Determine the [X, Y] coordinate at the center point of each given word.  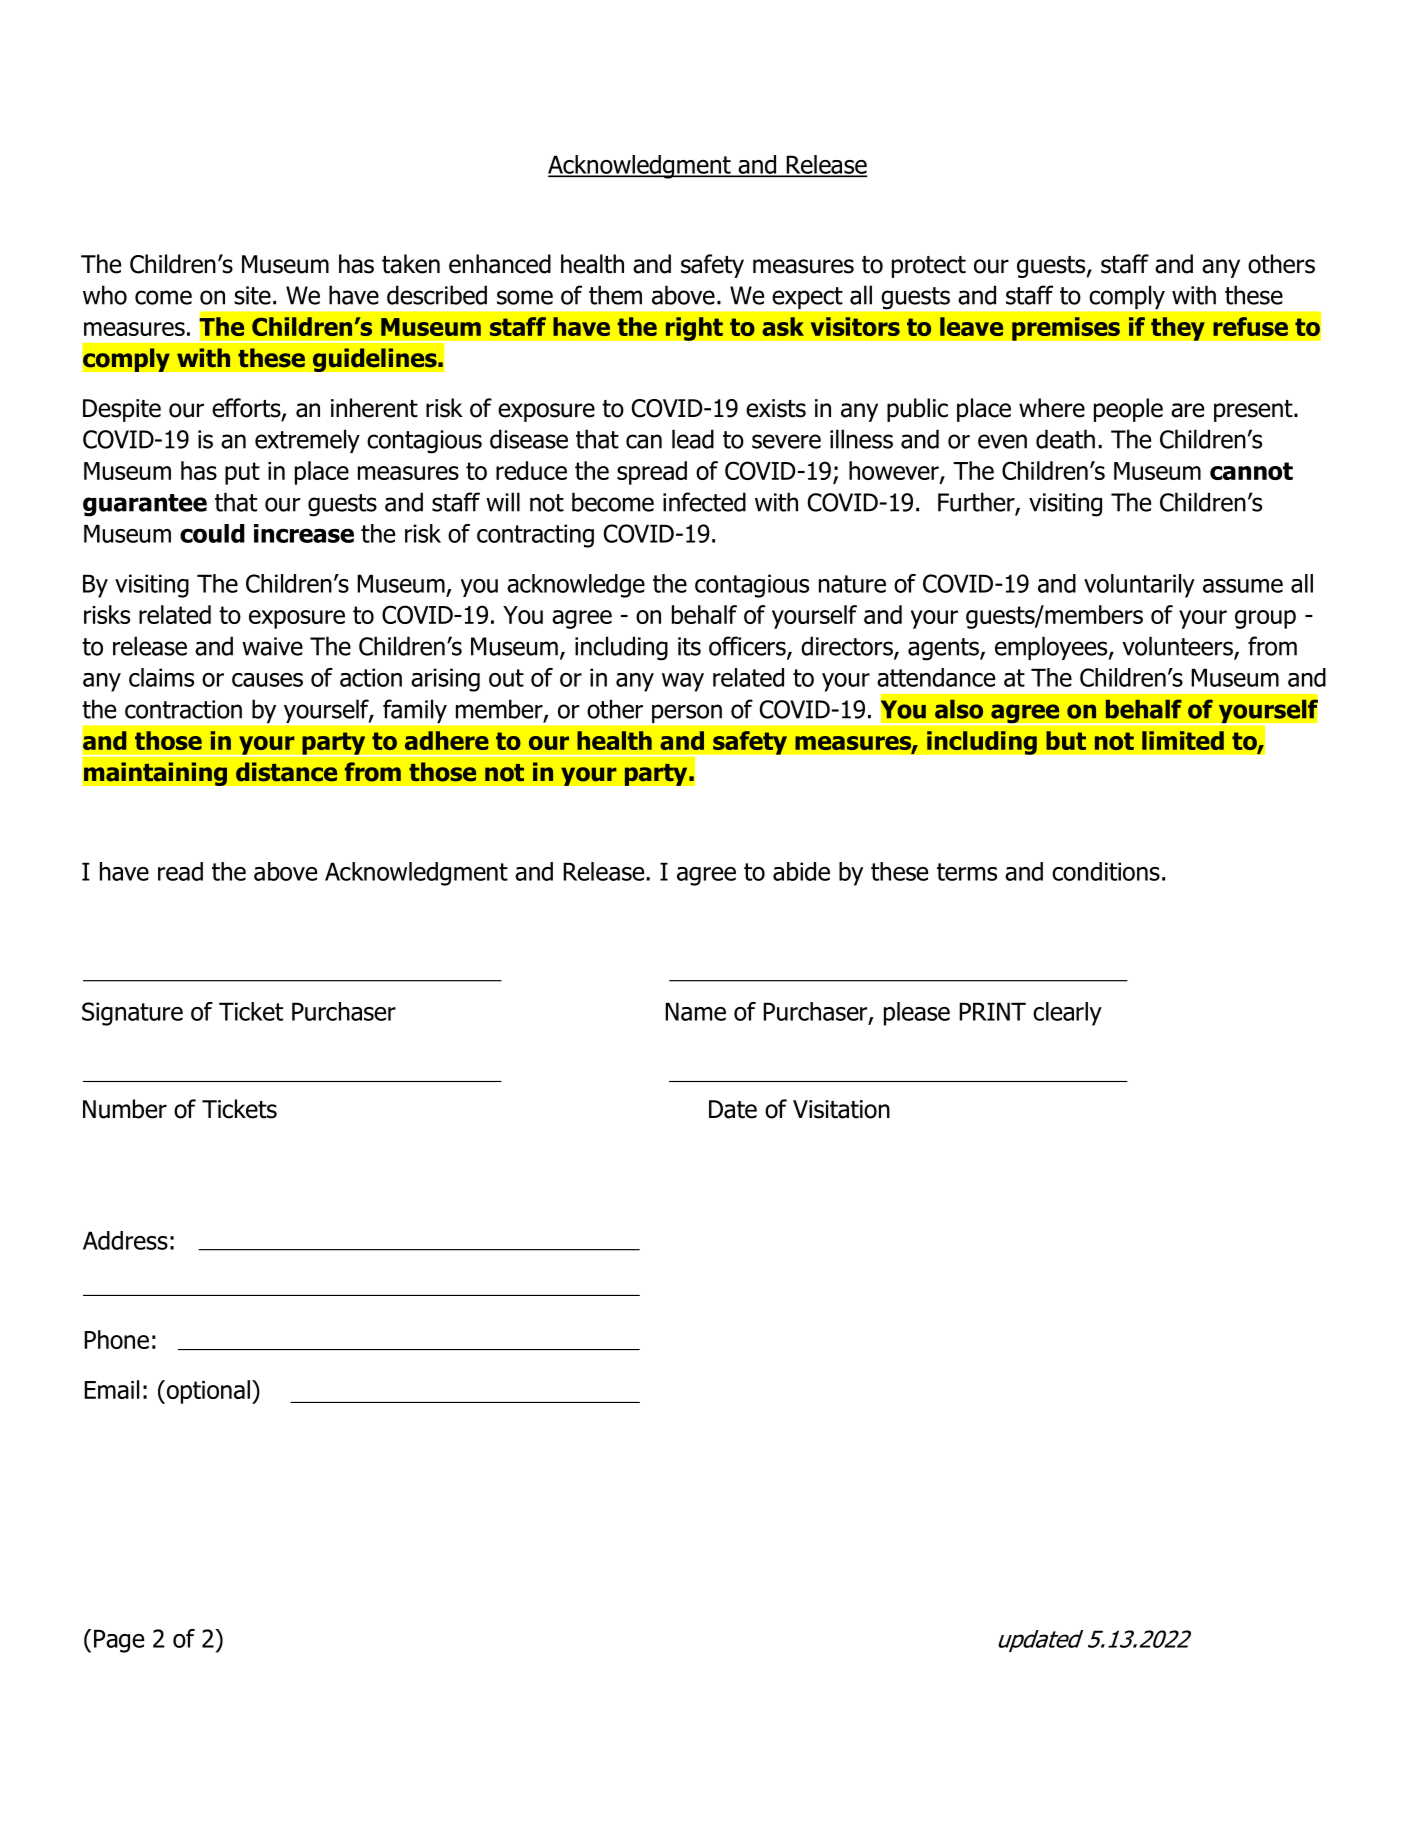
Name [695, 1011]
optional [207, 1392]
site [252, 295]
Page [119, 1641]
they [1178, 329]
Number [125, 1109]
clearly [1067, 1014]
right [694, 329]
